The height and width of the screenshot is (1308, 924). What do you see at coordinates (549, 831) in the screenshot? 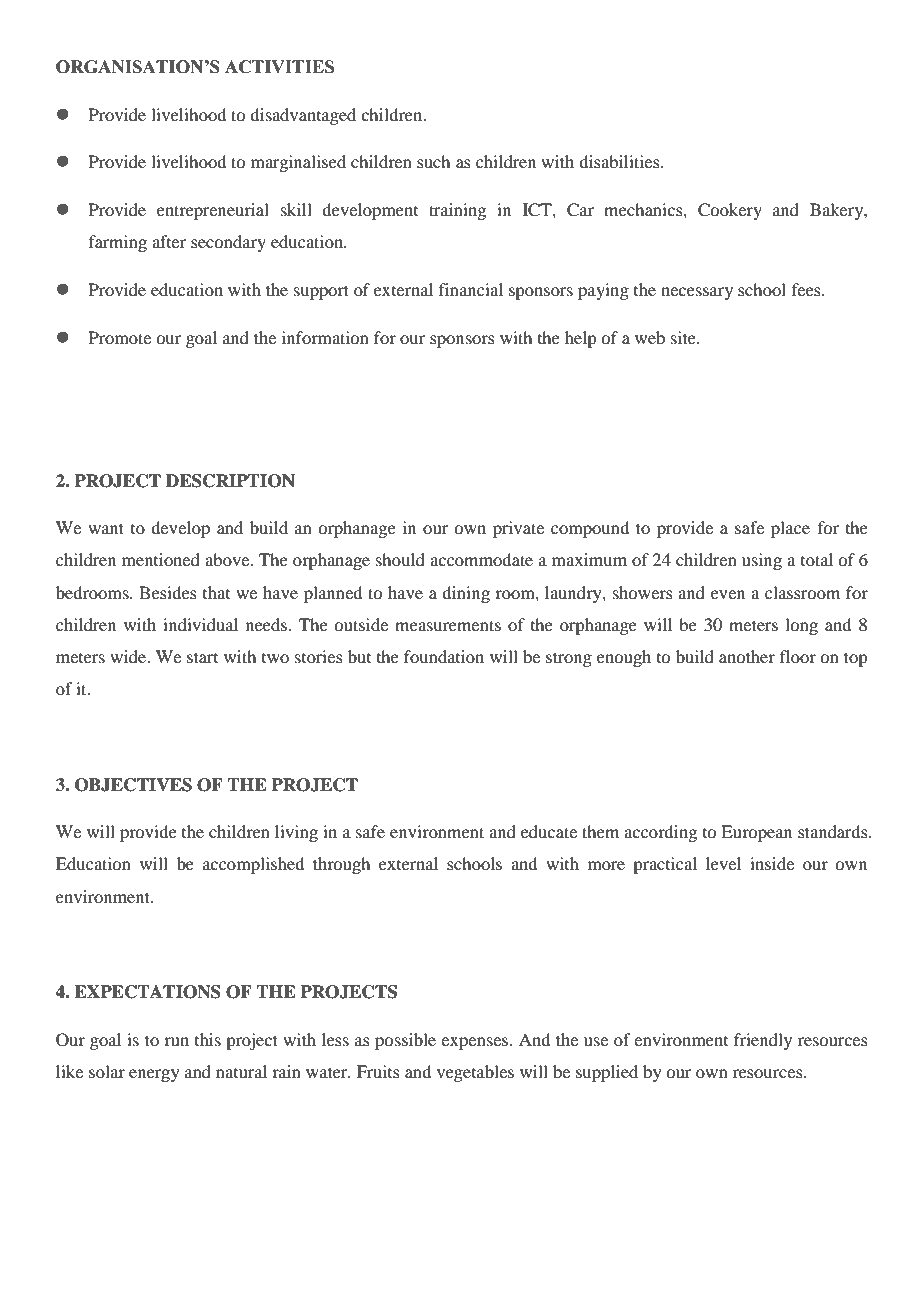
I see `educate` at bounding box center [549, 831].
